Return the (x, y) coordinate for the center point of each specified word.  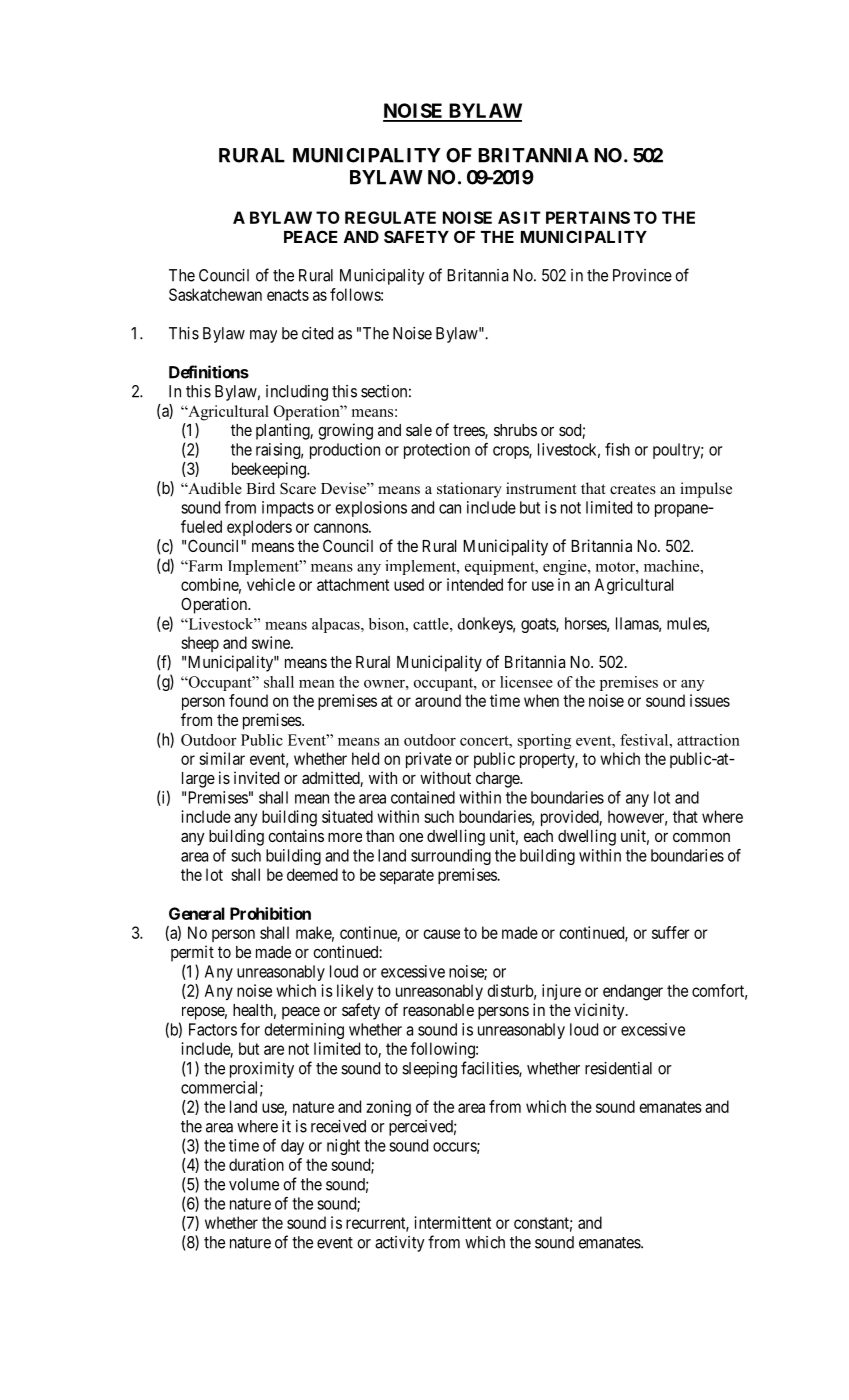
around (438, 700)
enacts (288, 295)
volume (254, 1184)
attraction (708, 740)
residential (618, 1068)
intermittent (452, 1222)
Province (642, 275)
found (248, 700)
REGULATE (390, 217)
